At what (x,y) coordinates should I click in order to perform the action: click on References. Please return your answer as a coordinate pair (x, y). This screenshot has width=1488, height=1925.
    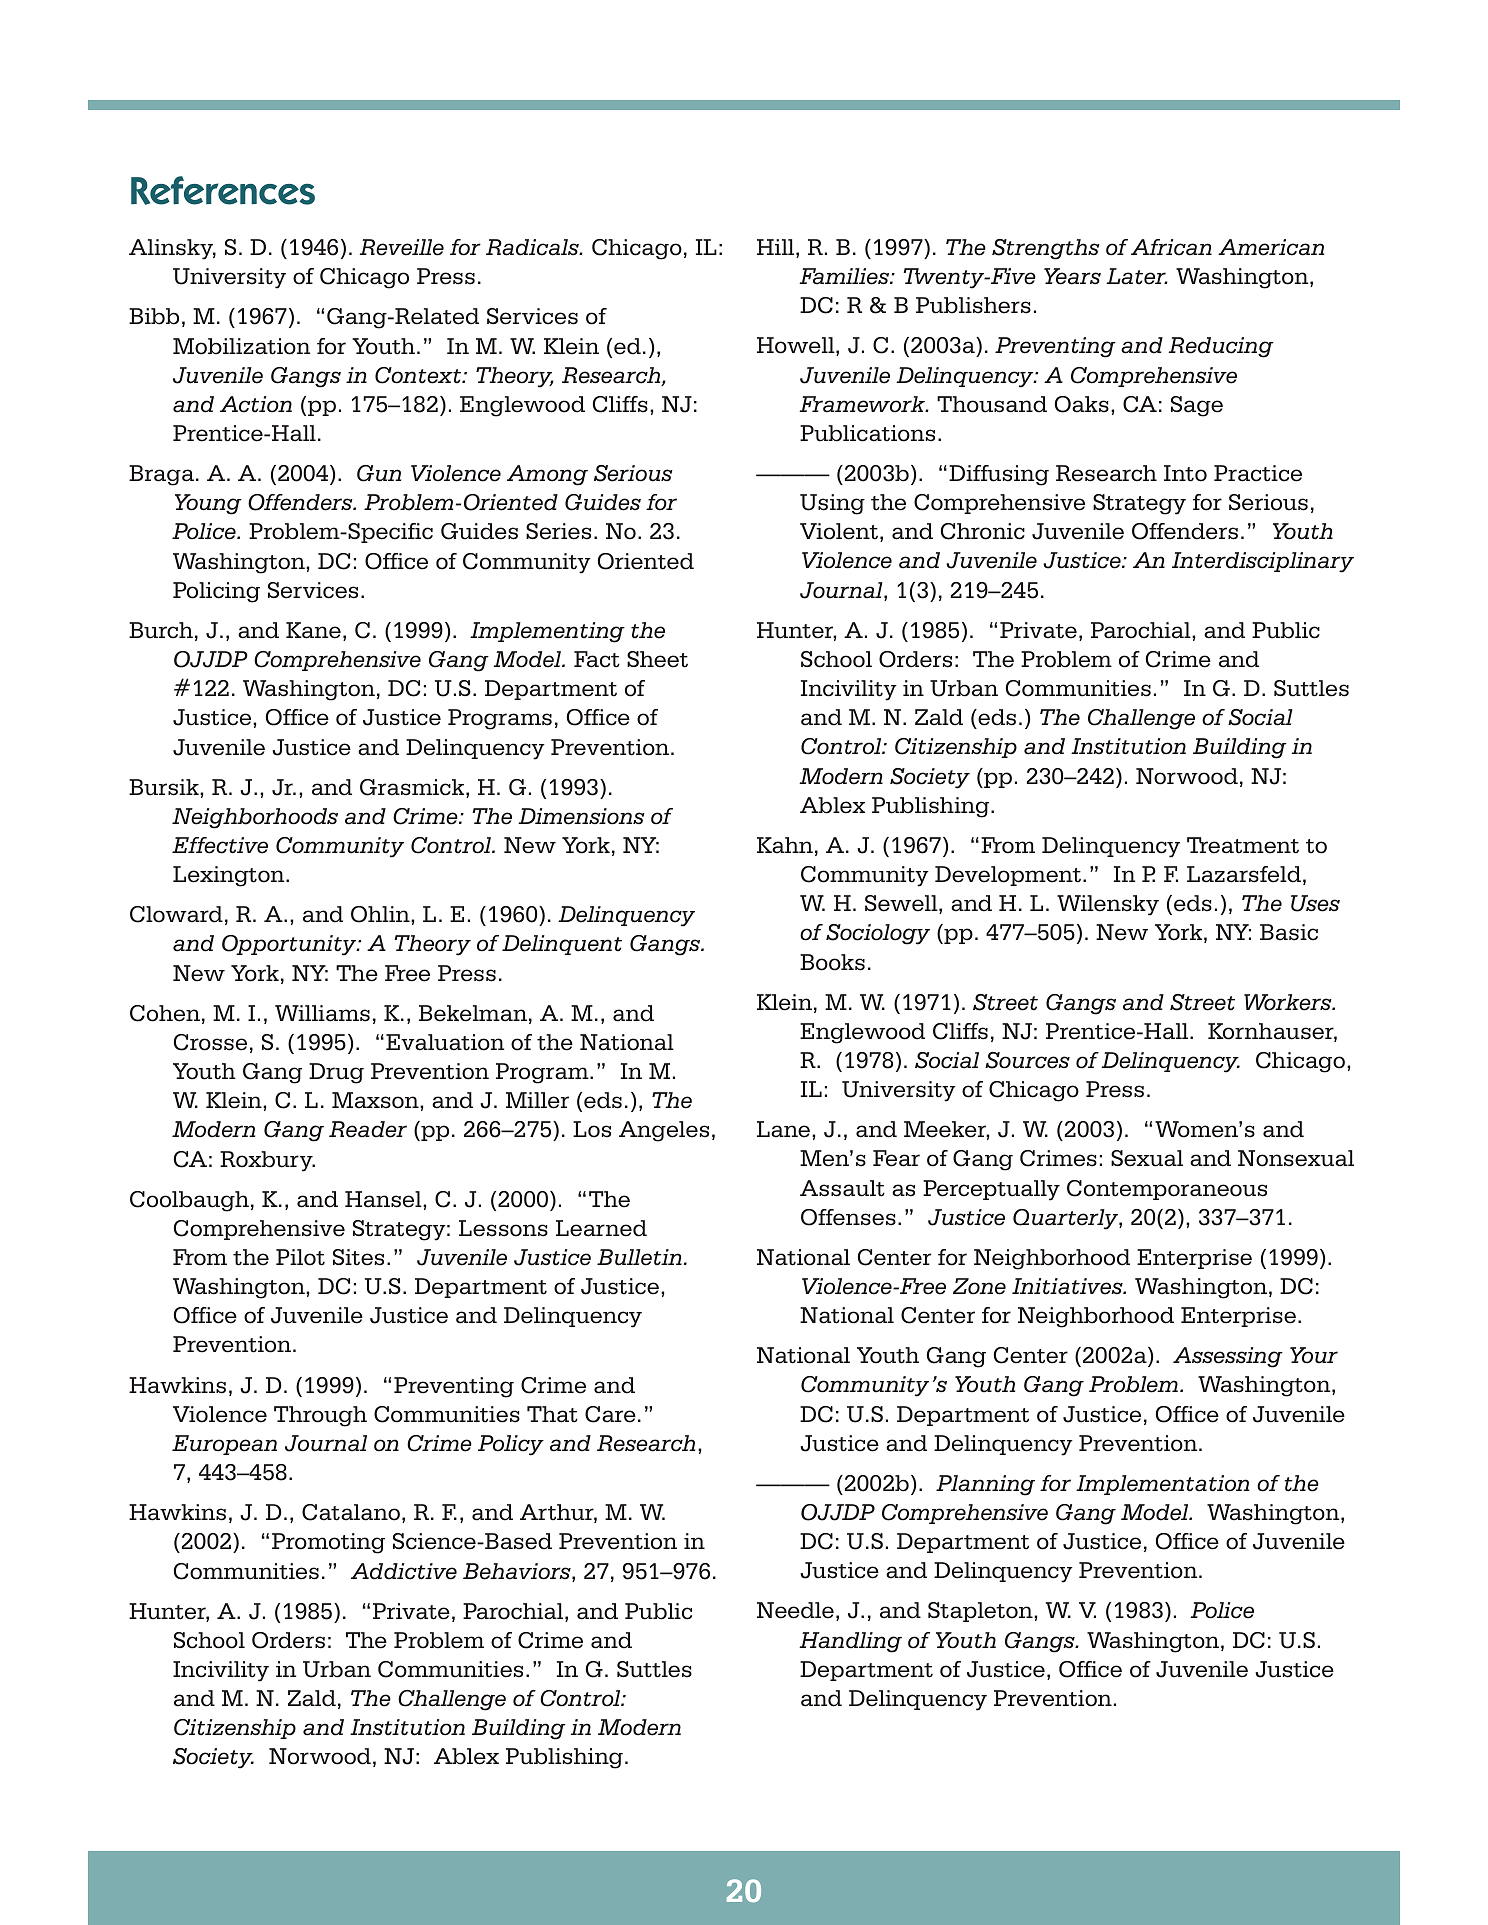
    Looking at the image, I should click on (223, 190).
